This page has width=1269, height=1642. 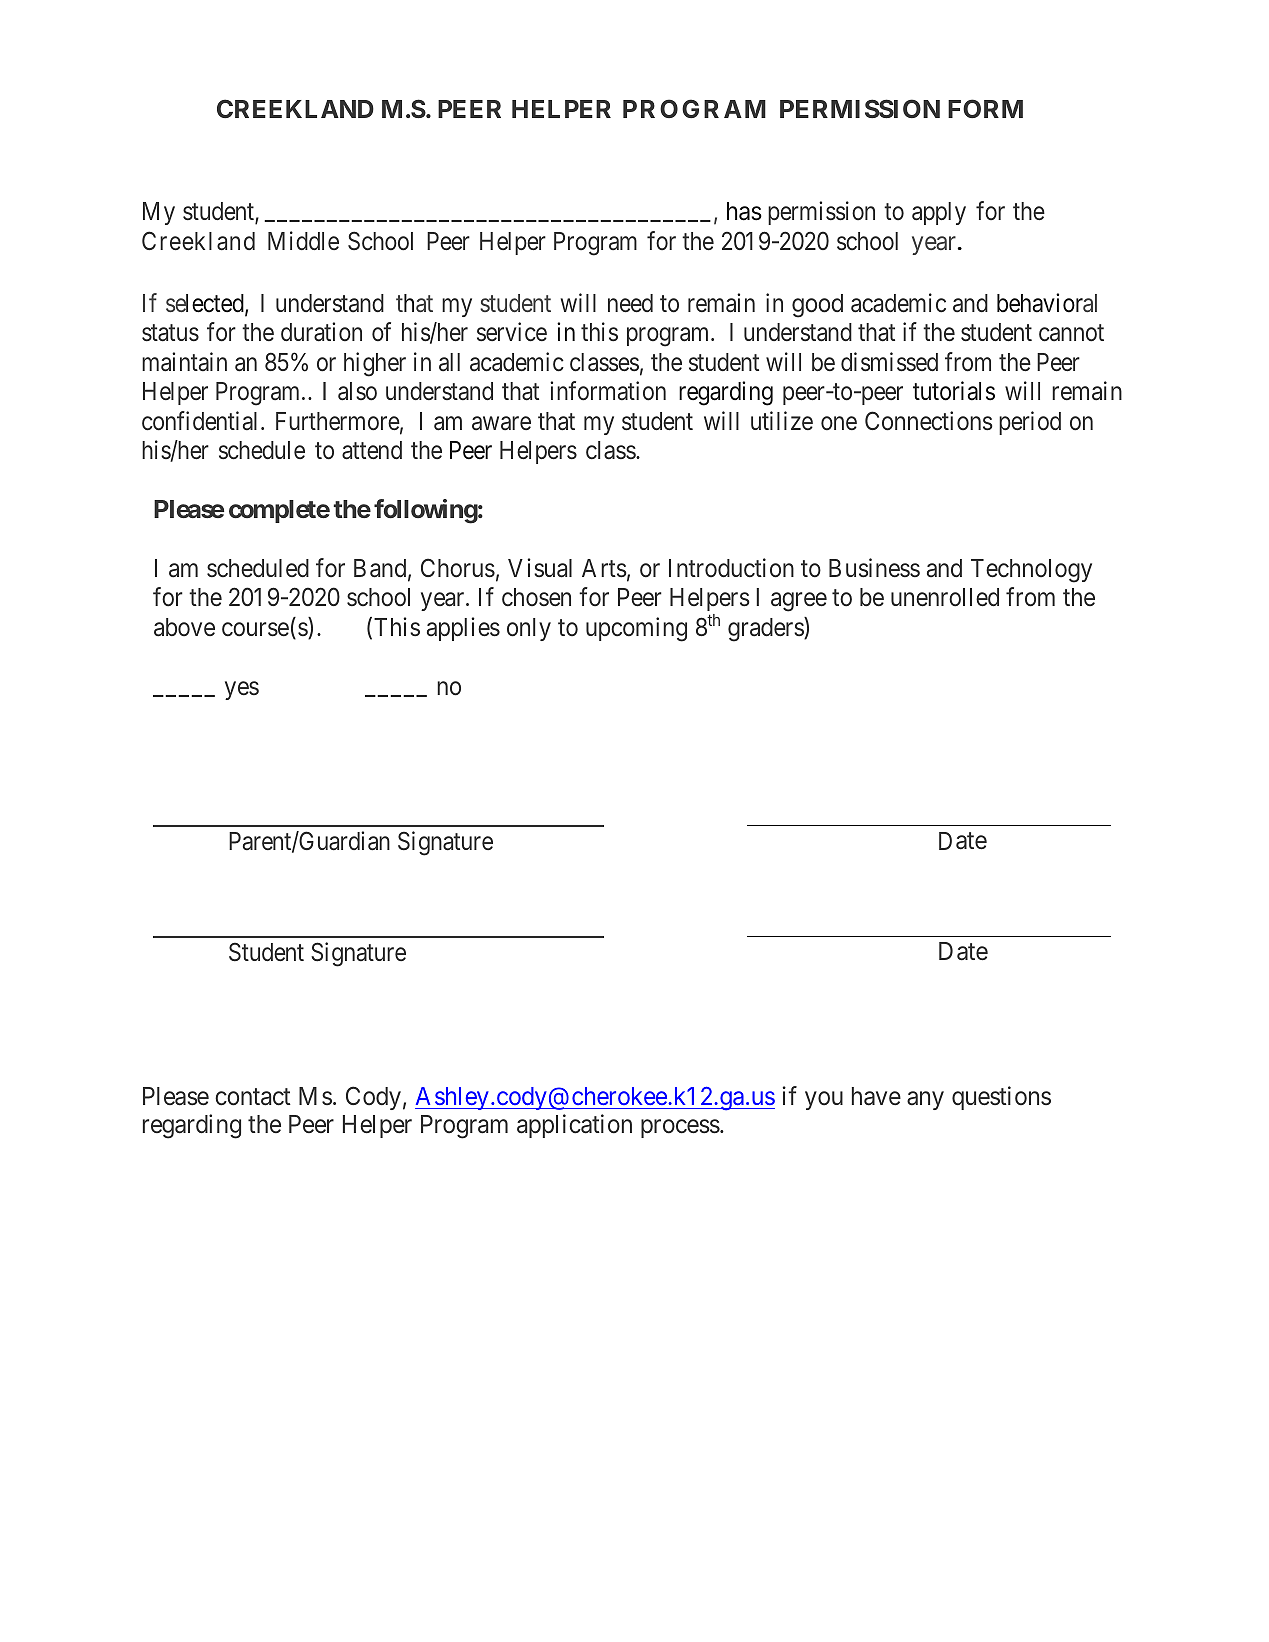 What do you see at coordinates (253, 1097) in the page?
I see `contact` at bounding box center [253, 1097].
